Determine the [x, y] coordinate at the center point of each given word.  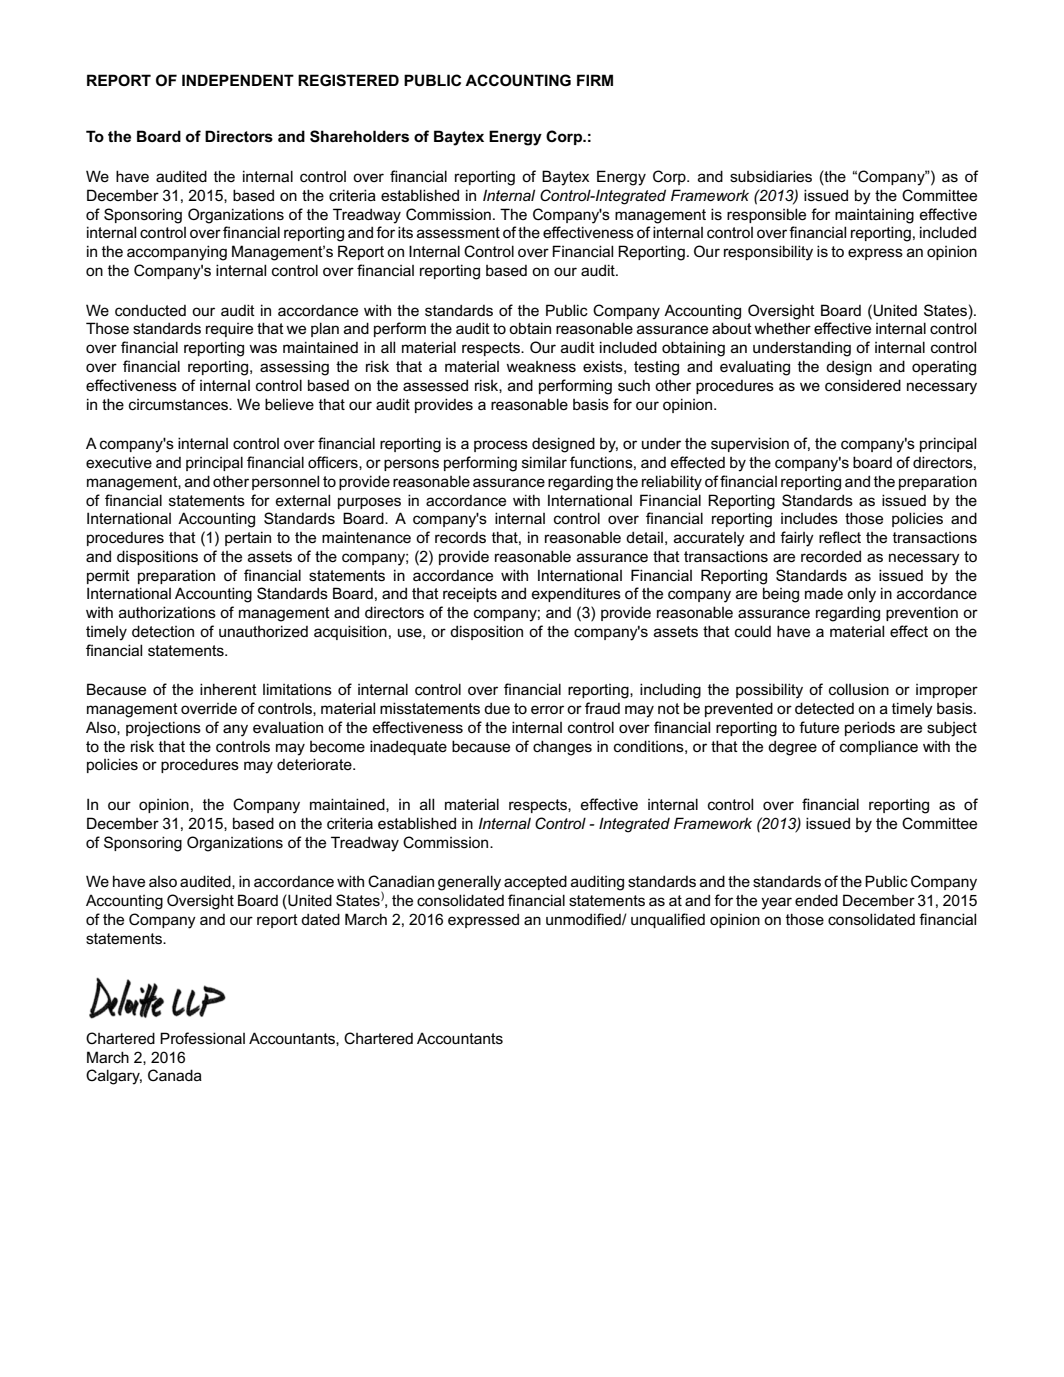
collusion [859, 689]
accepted [535, 882]
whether [782, 328]
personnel [285, 482]
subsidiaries [771, 176]
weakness [541, 366]
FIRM [595, 80]
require [229, 330]
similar [544, 462]
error [547, 709]
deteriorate [315, 764]
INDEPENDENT [238, 80]
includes [809, 518]
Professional [202, 1038]
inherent [228, 689]
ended [816, 900]
